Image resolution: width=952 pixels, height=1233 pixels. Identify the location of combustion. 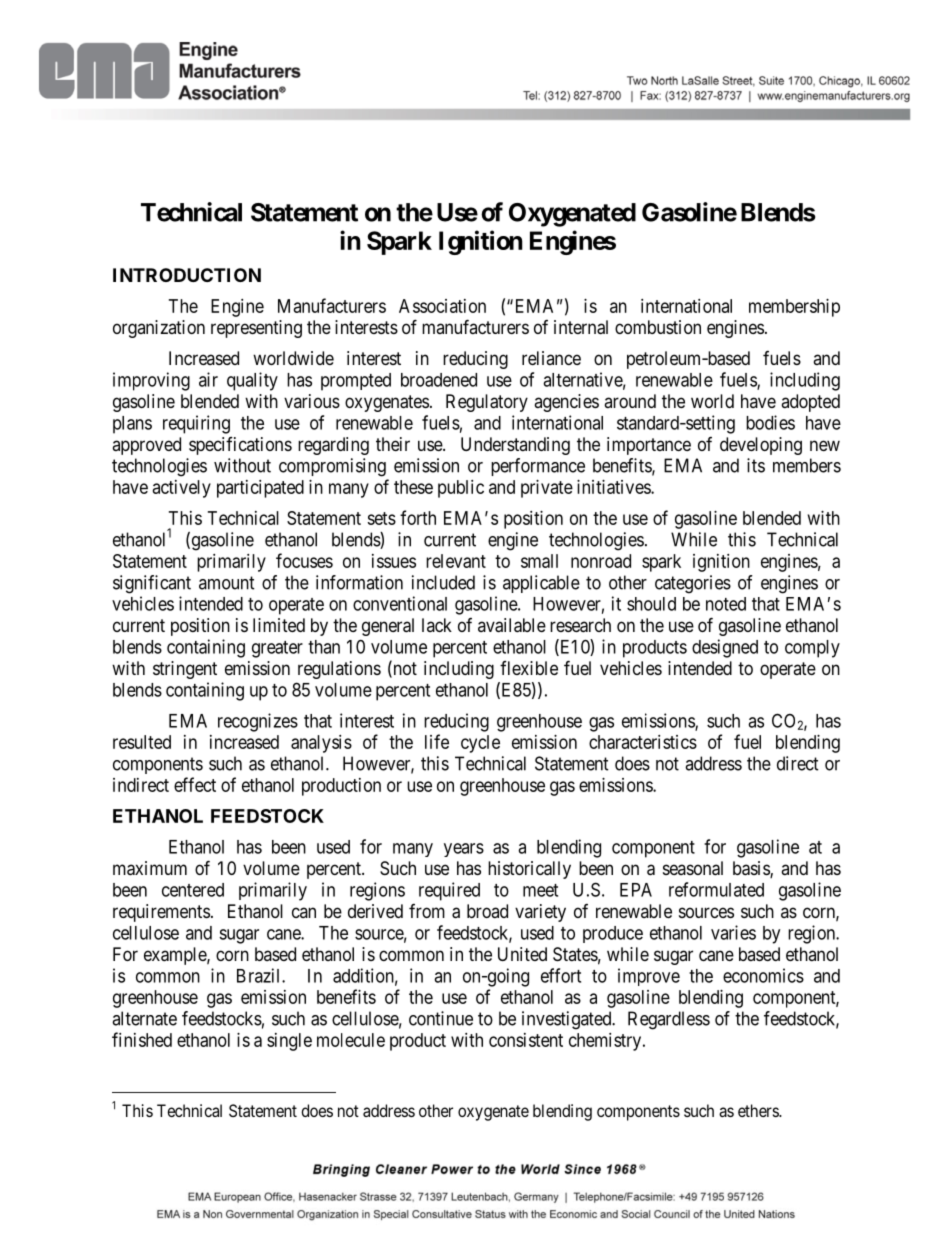
(658, 327).
